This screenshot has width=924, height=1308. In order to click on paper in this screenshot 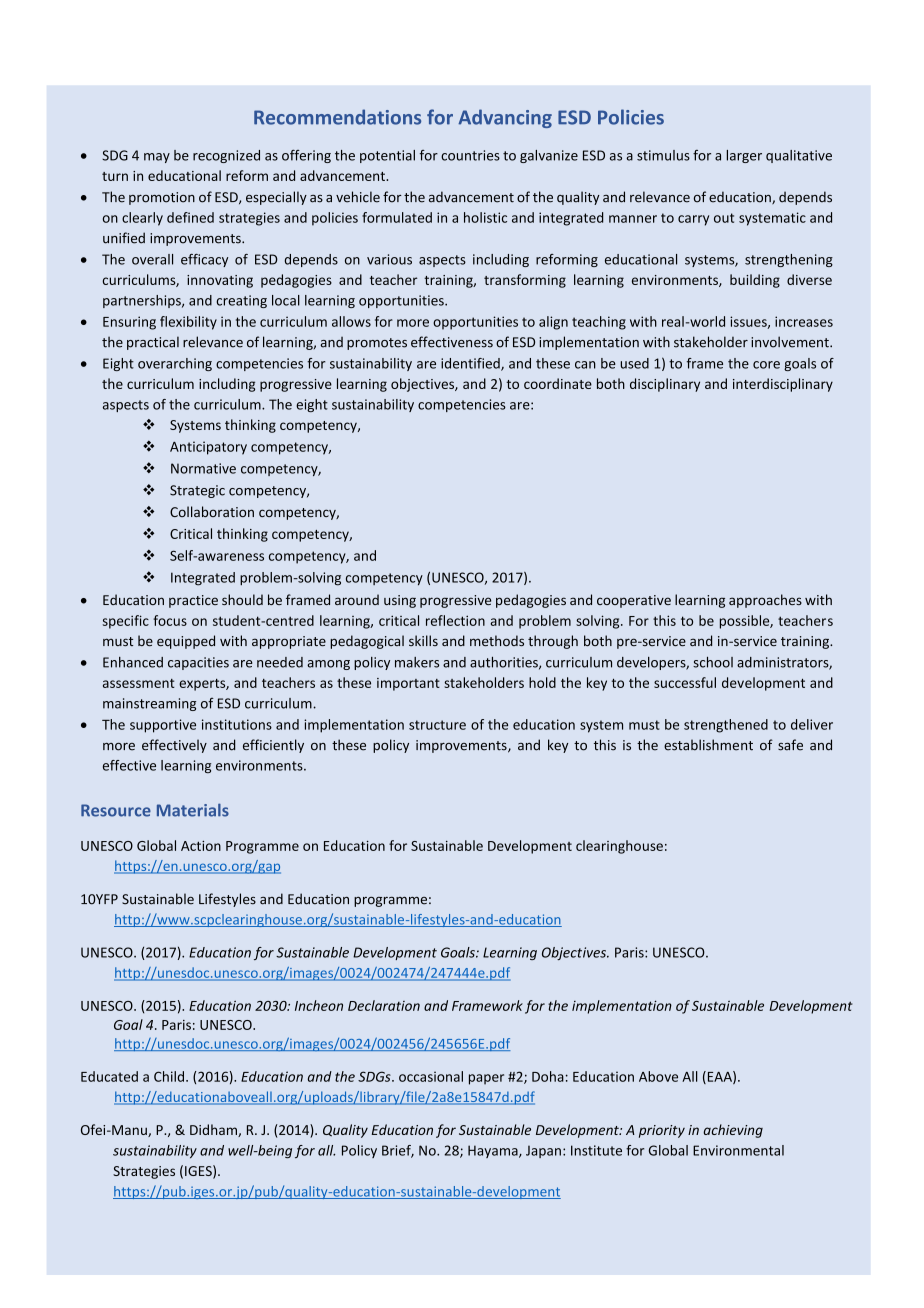, I will do `click(486, 1079)`.
